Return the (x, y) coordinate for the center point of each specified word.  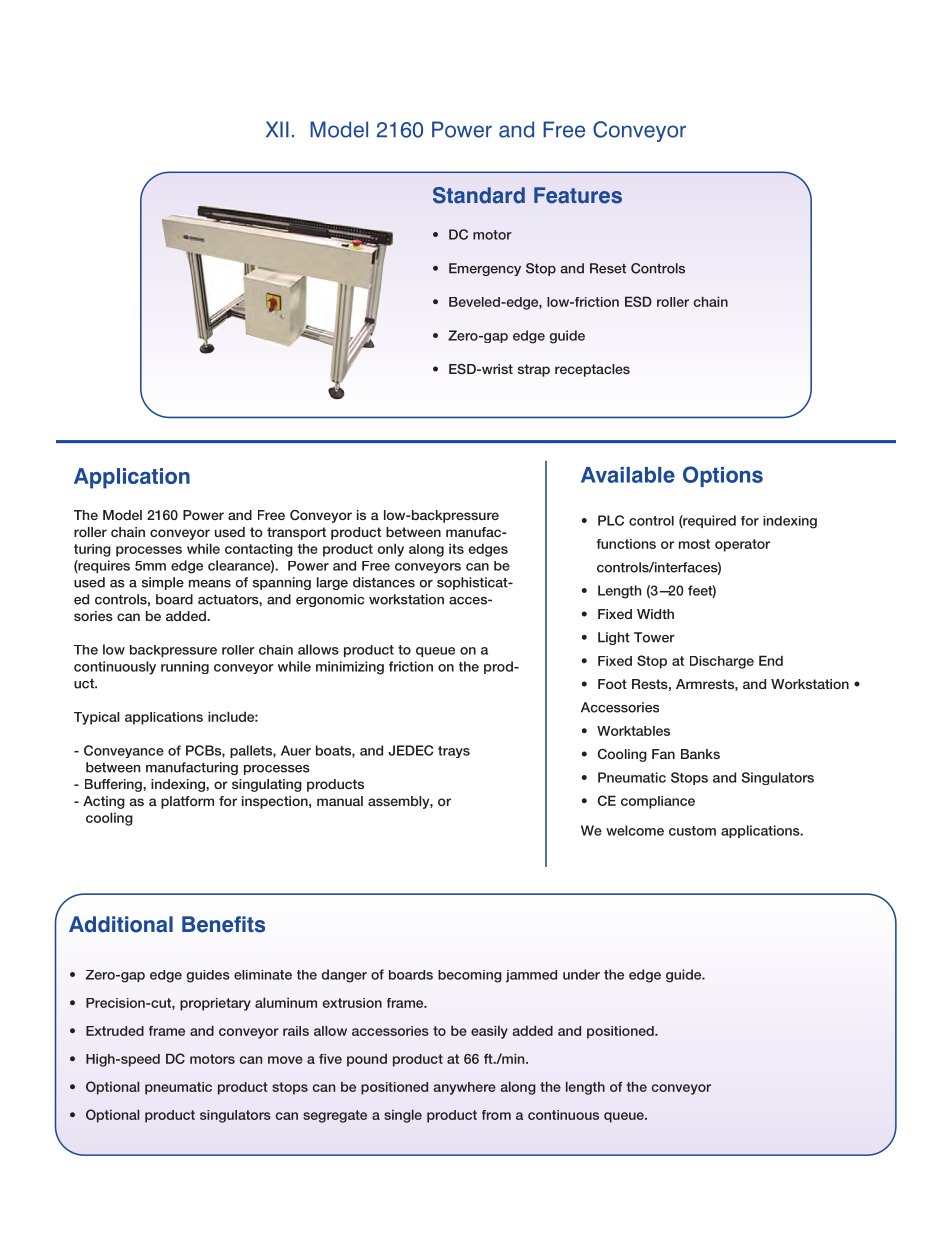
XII (277, 129)
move (285, 1060)
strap (534, 370)
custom (692, 831)
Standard (479, 195)
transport (296, 533)
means (210, 584)
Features (578, 195)
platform (187, 802)
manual (340, 801)
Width (655, 614)
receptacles (592, 370)
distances (384, 582)
